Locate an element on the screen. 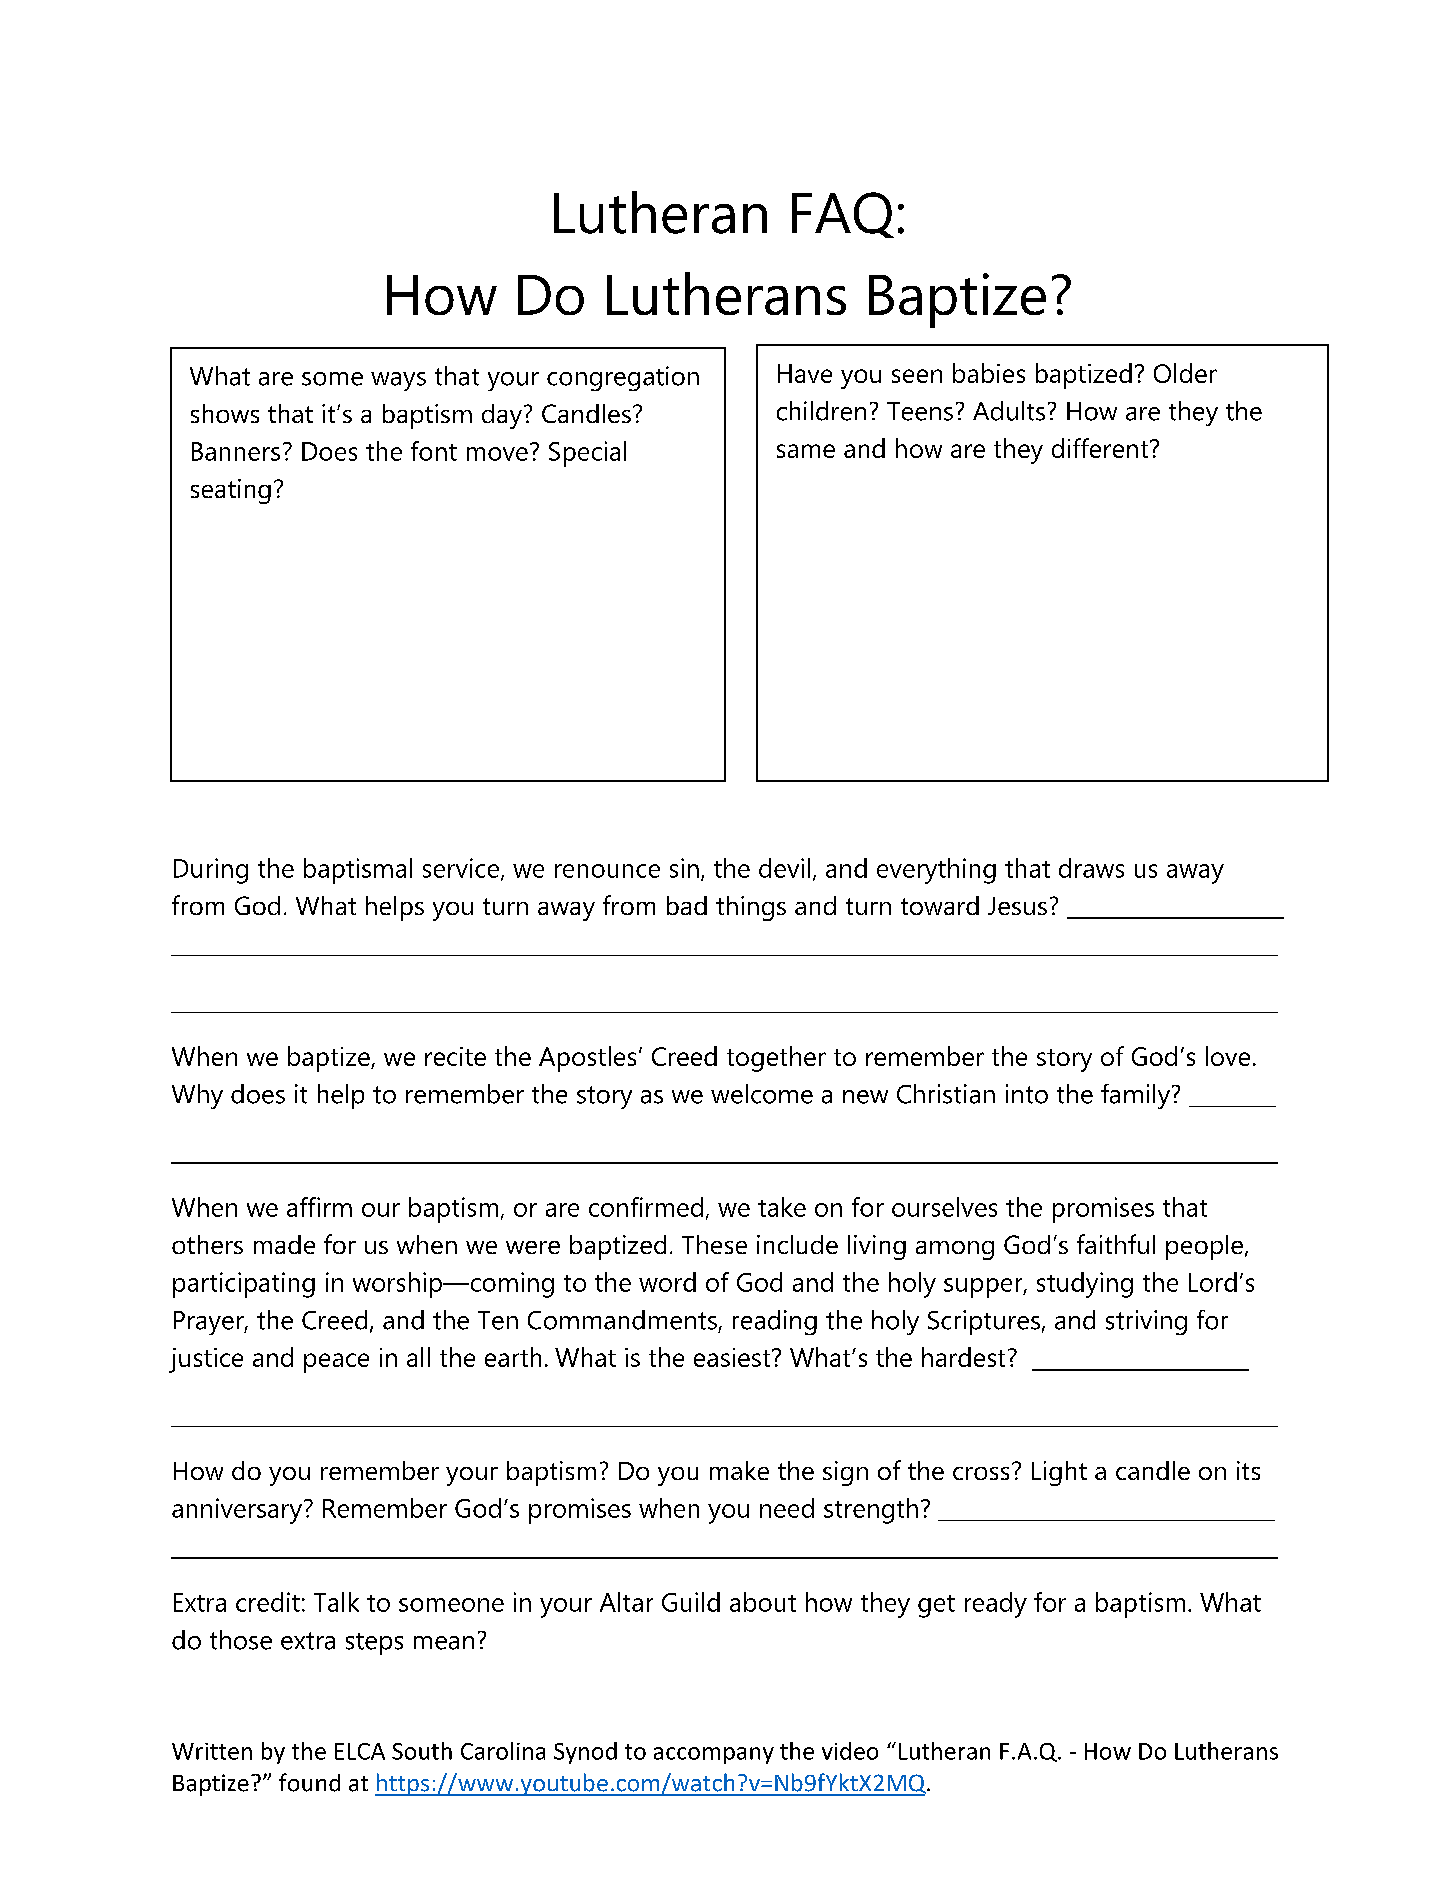  ways is located at coordinates (398, 381).
